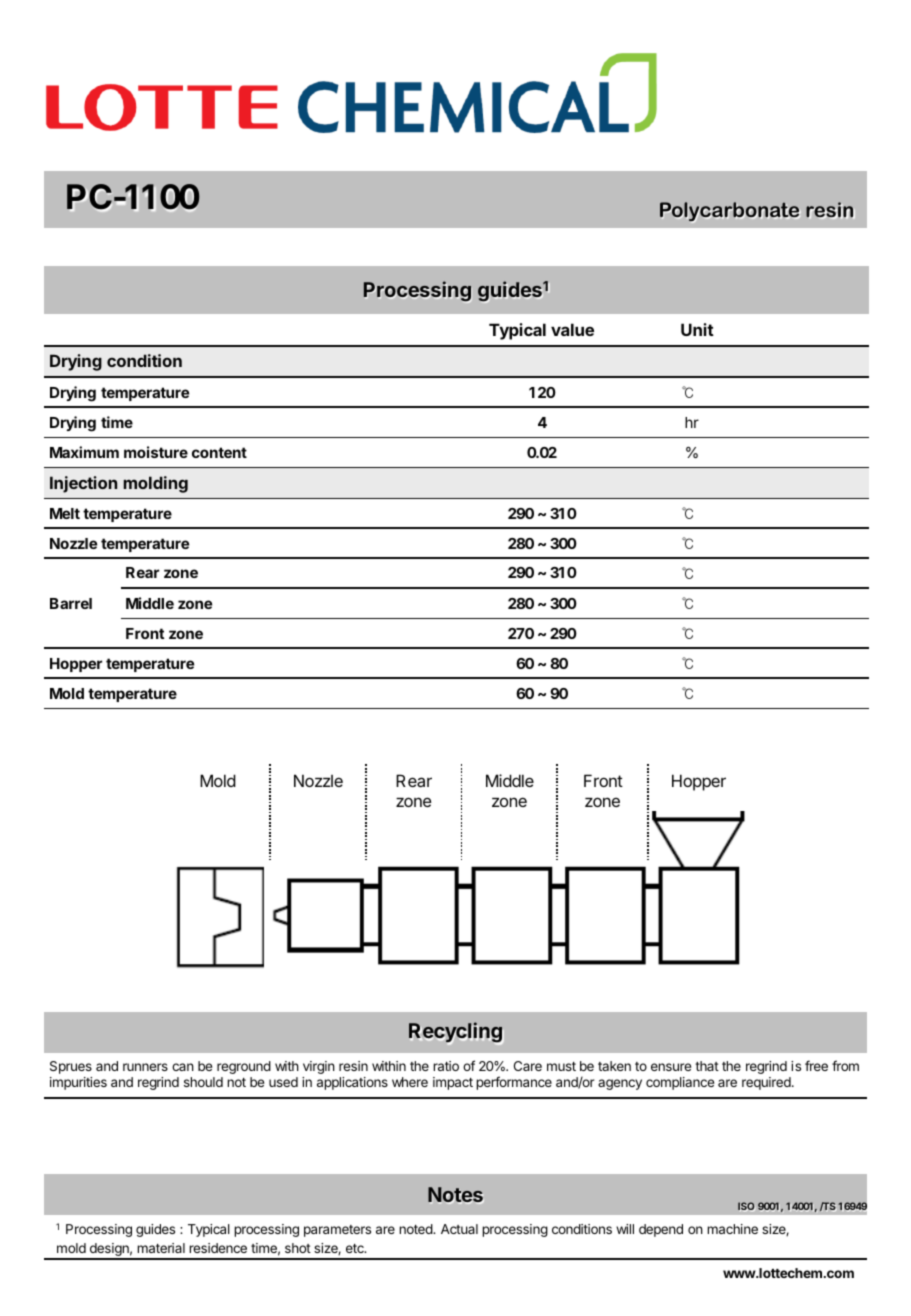 This screenshot has width=911, height=1316. I want to click on Actual, so click(459, 1229).
